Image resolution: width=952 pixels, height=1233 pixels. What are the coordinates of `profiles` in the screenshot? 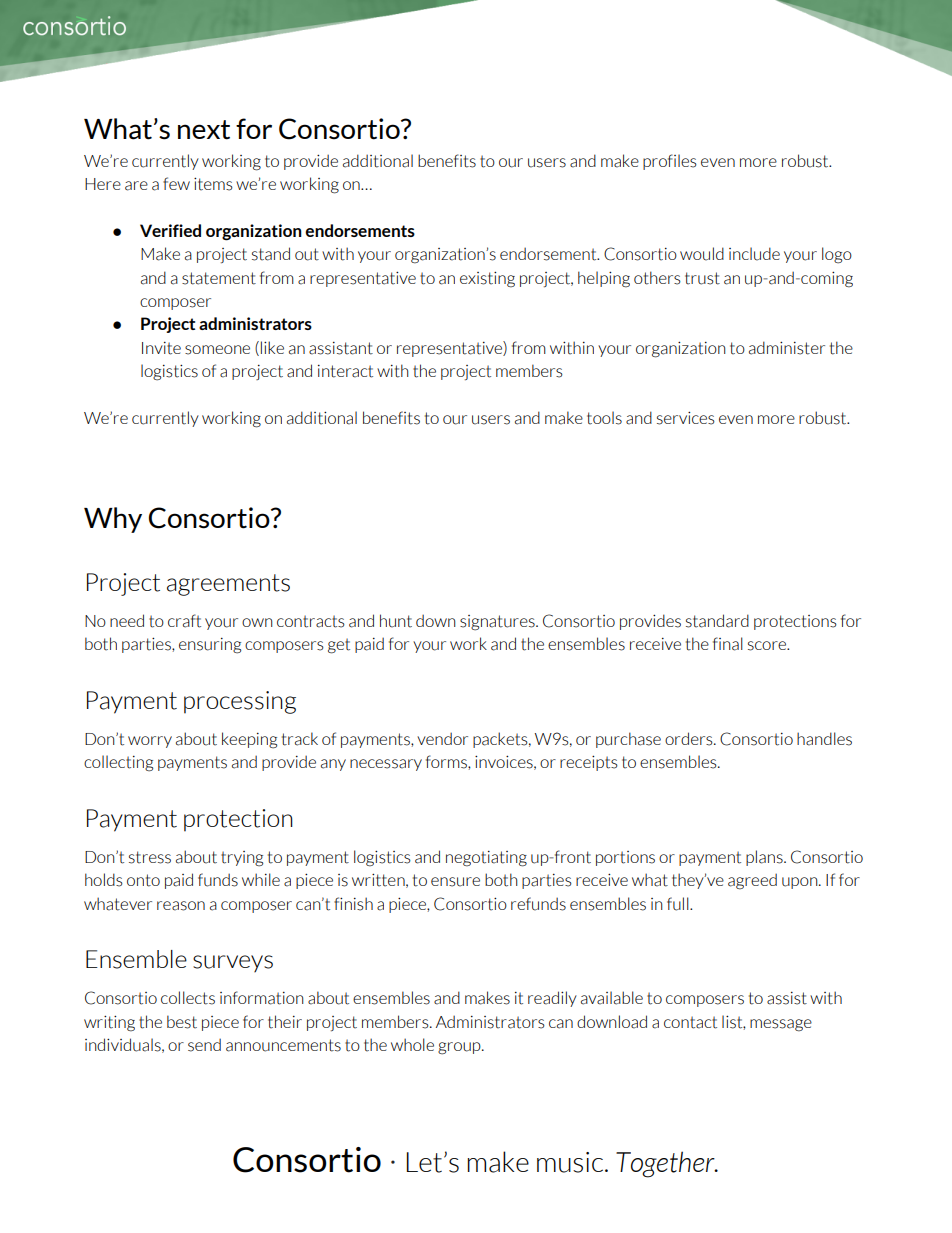 It's located at (670, 162).
